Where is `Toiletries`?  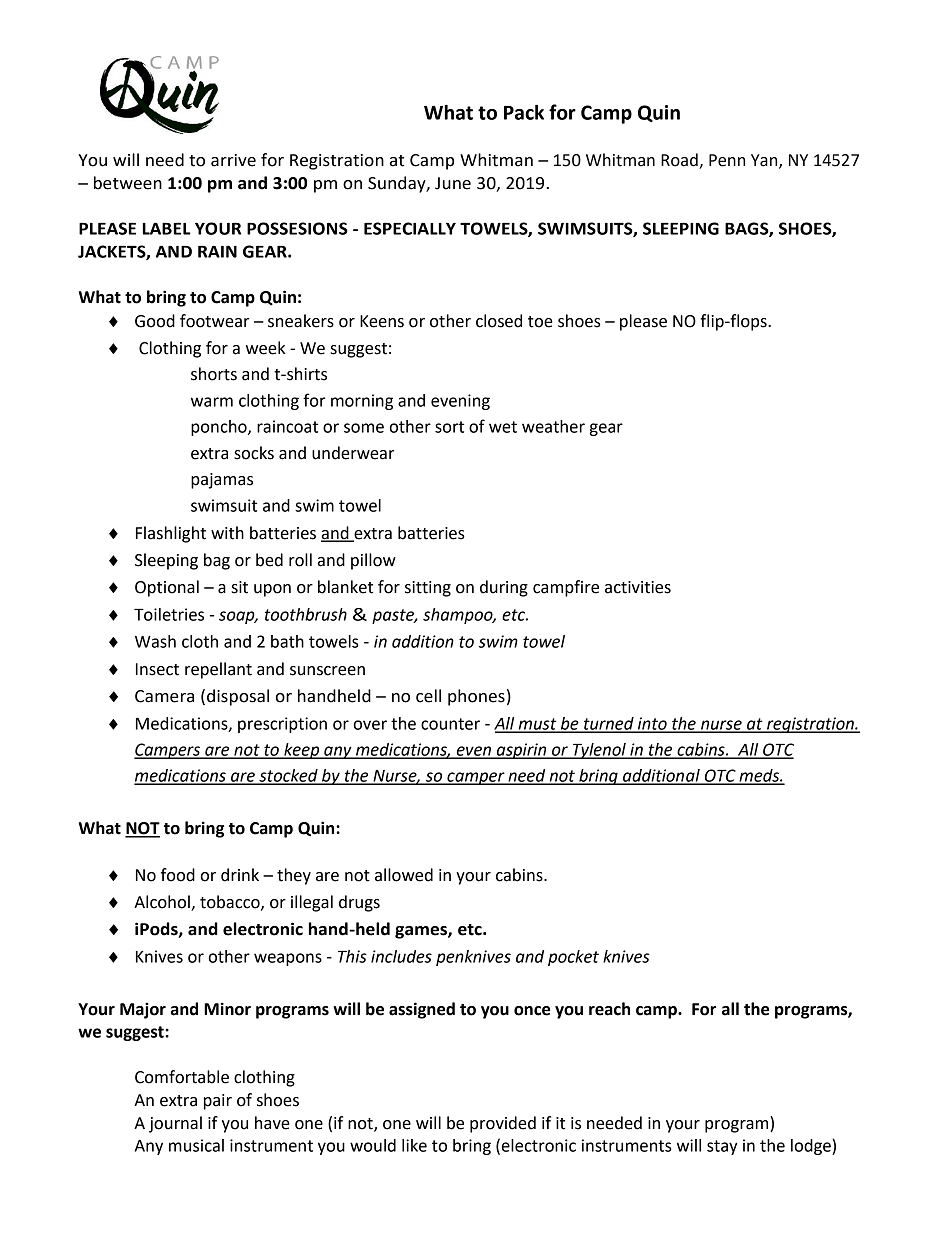
Toiletries is located at coordinates (169, 614).
